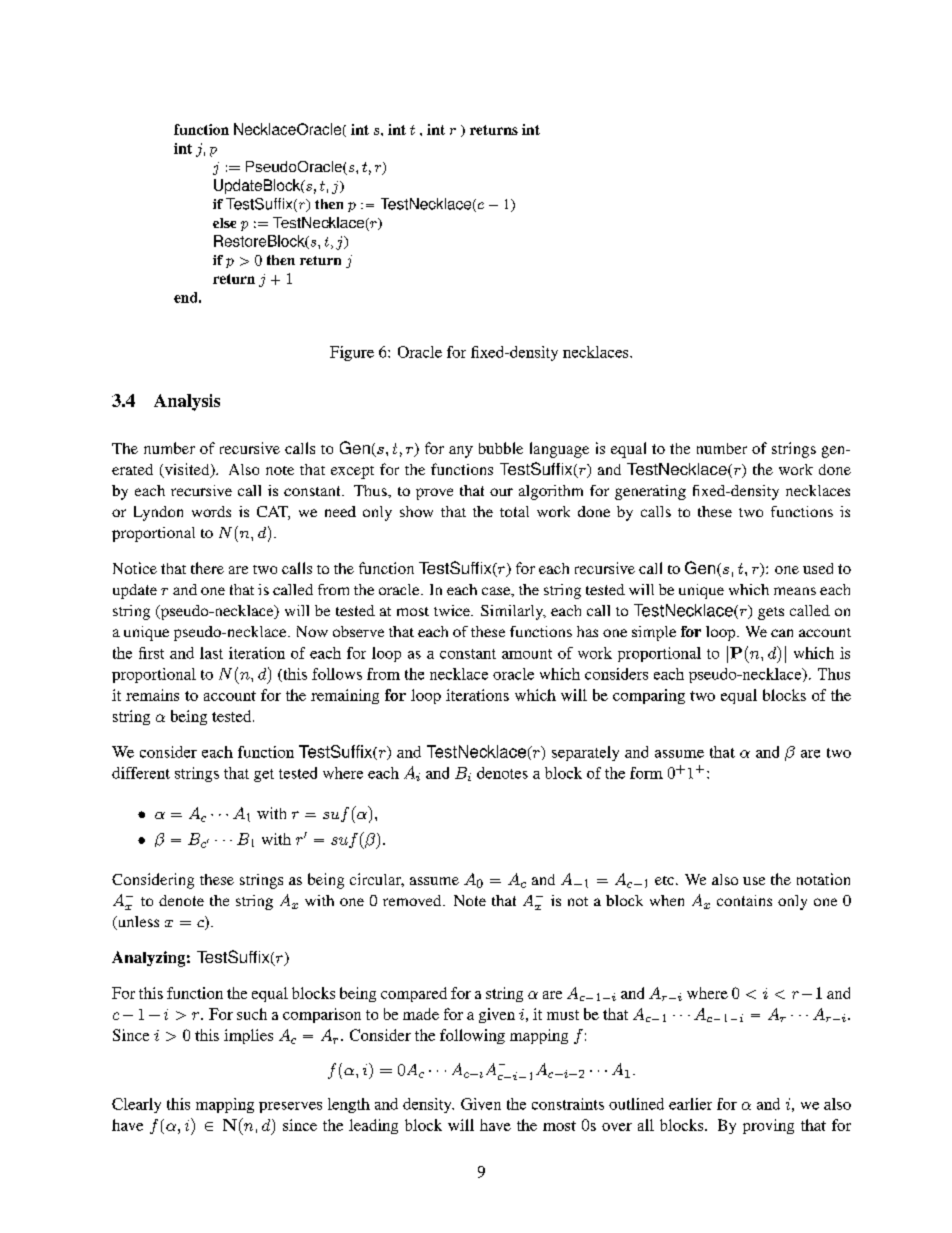 The width and height of the document is (952, 1233). I want to click on gets, so click(771, 613).
